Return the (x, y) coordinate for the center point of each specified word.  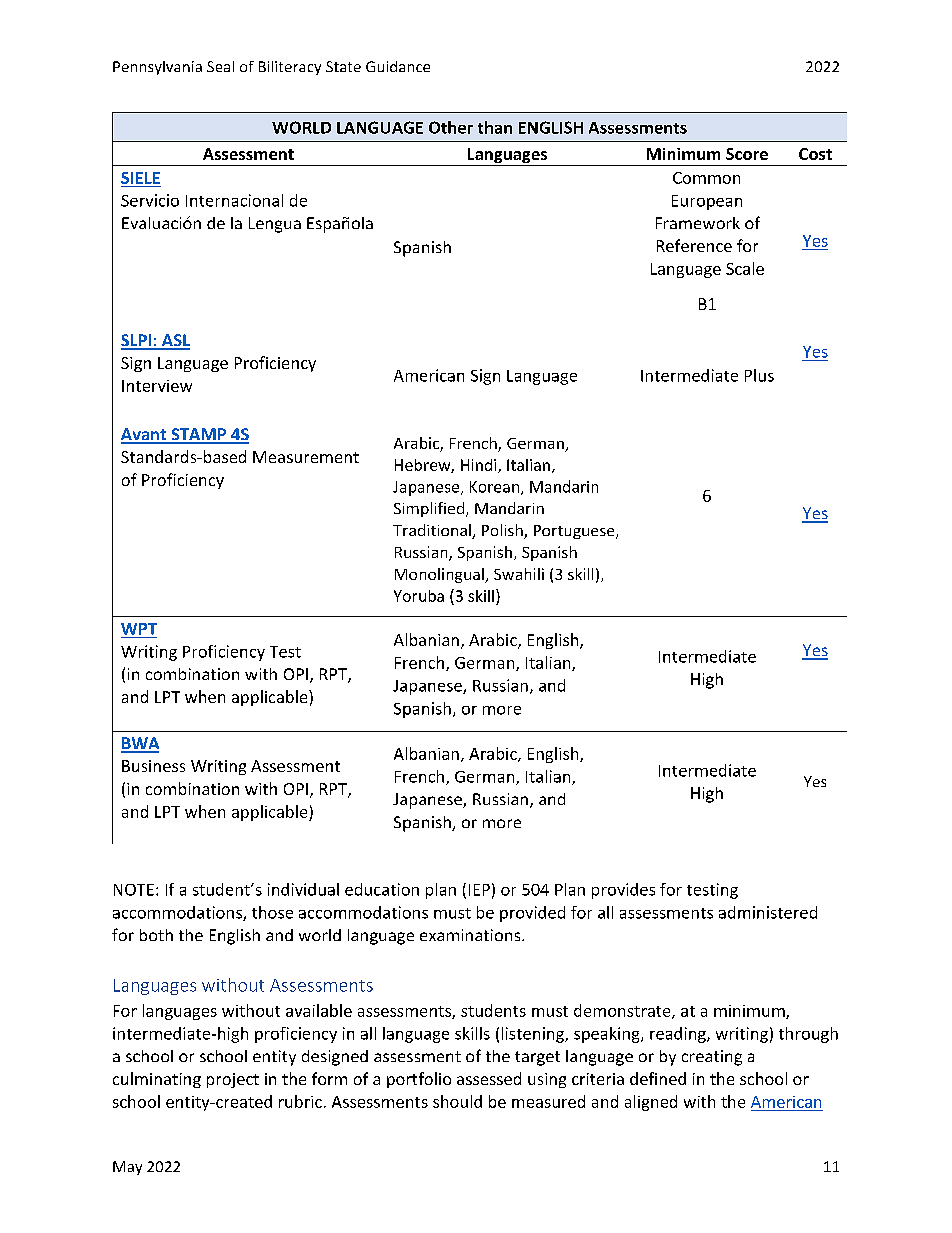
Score (747, 154)
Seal (220, 66)
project (233, 1080)
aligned (651, 1103)
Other (451, 127)
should (457, 1101)
